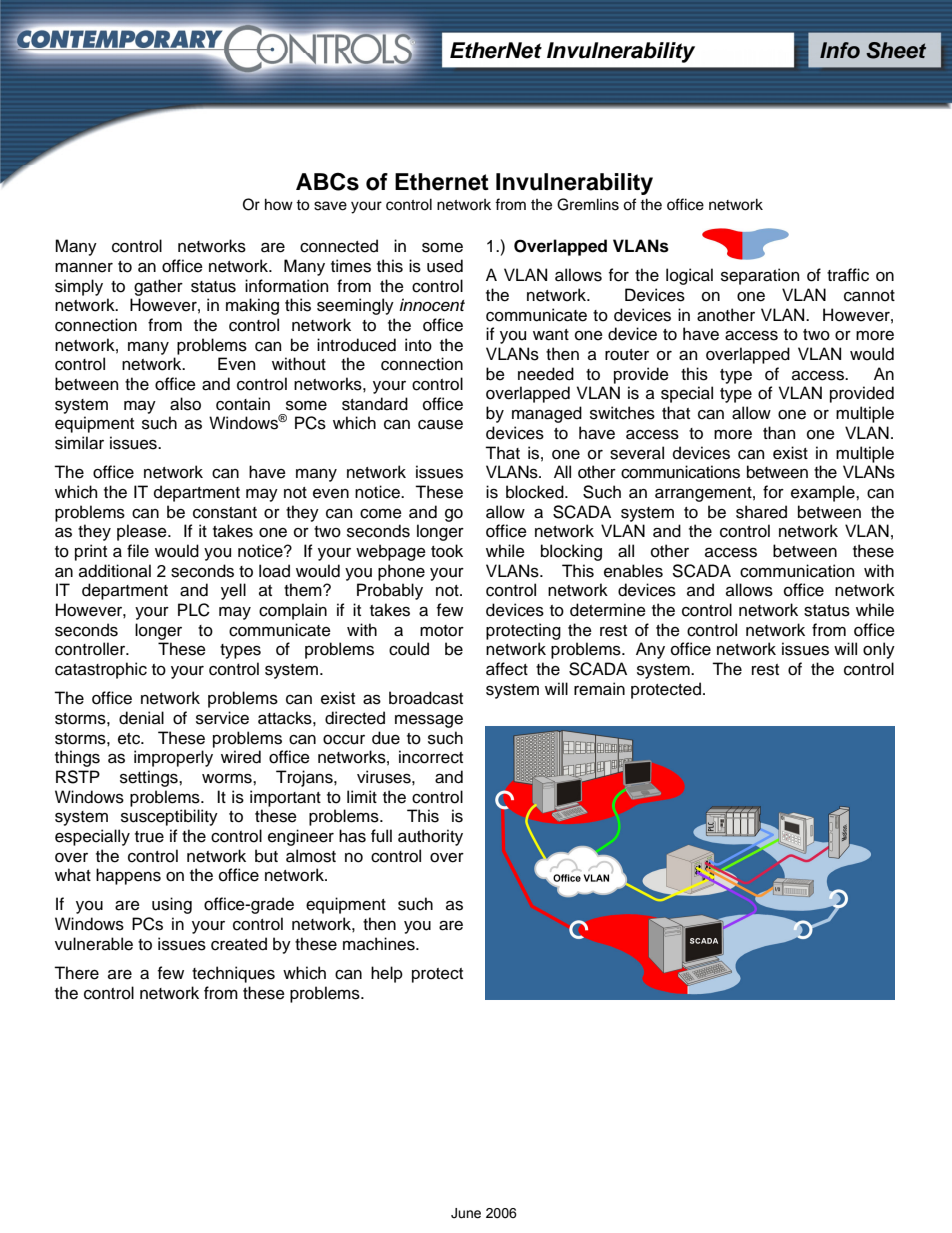 The width and height of the screenshot is (952, 1233). Describe the element at coordinates (430, 837) in the screenshot. I see `authority` at that location.
